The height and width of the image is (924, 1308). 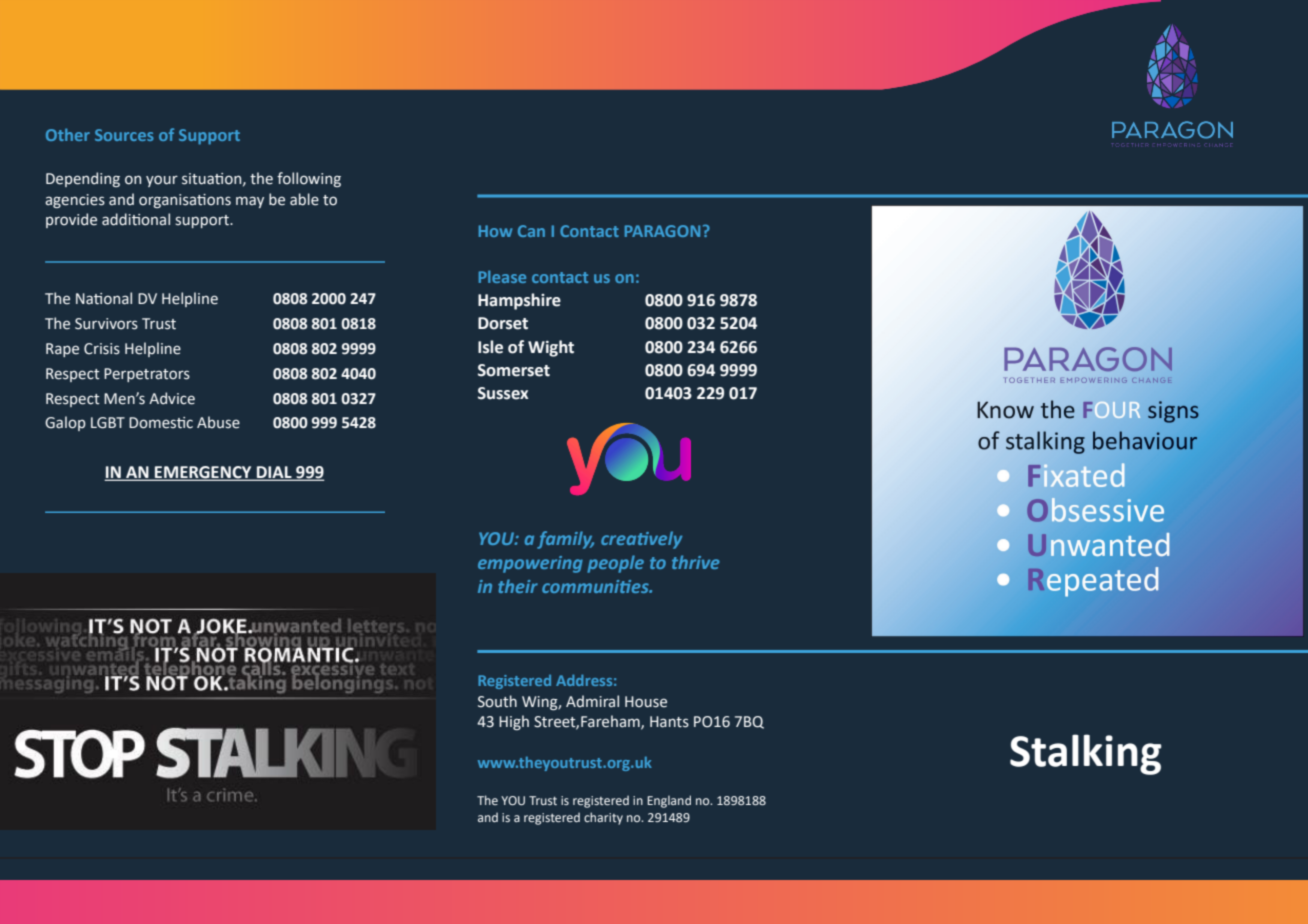 I want to click on PARAGON, so click(x=662, y=231).
